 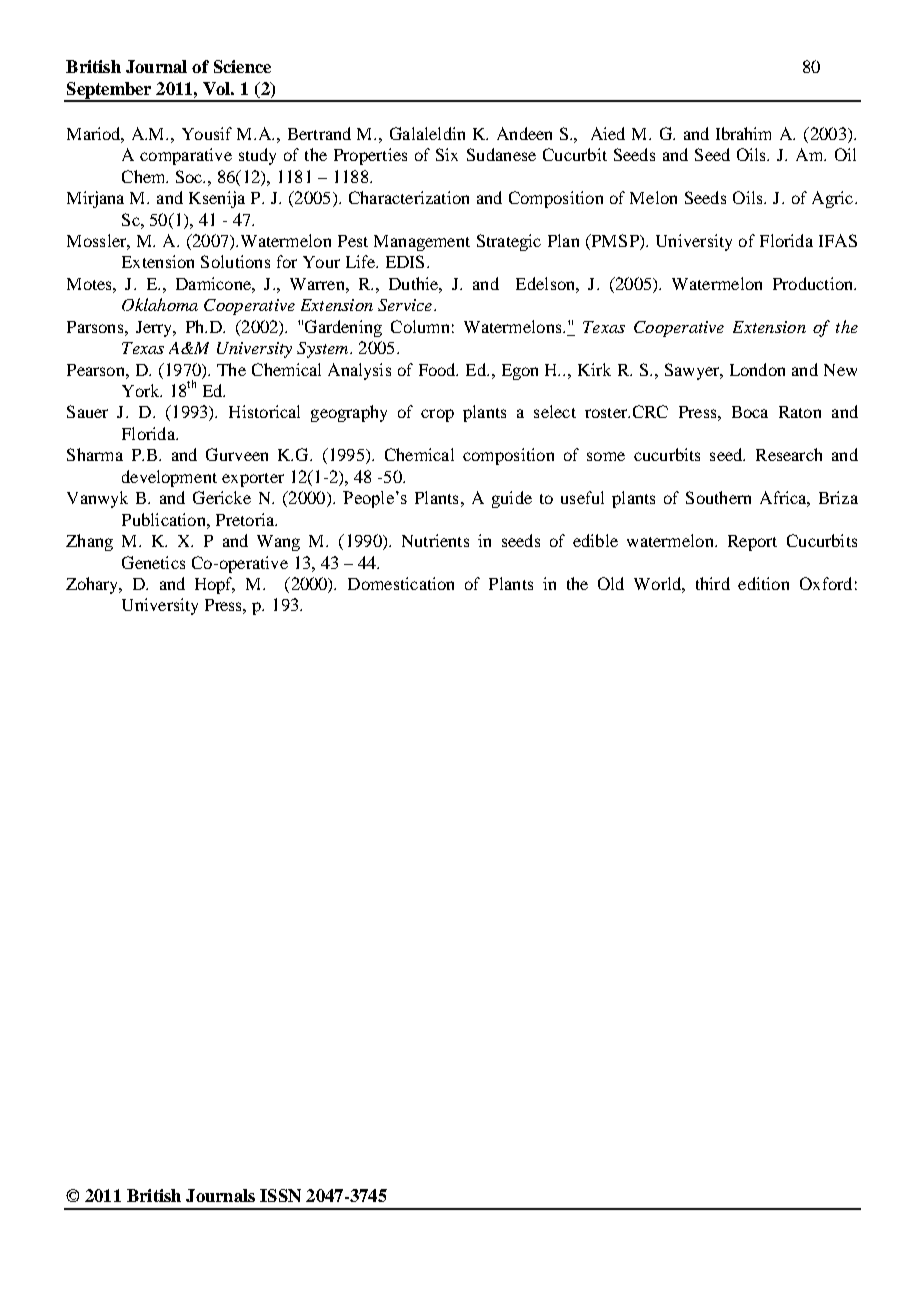 I want to click on Old, so click(x=611, y=583).
